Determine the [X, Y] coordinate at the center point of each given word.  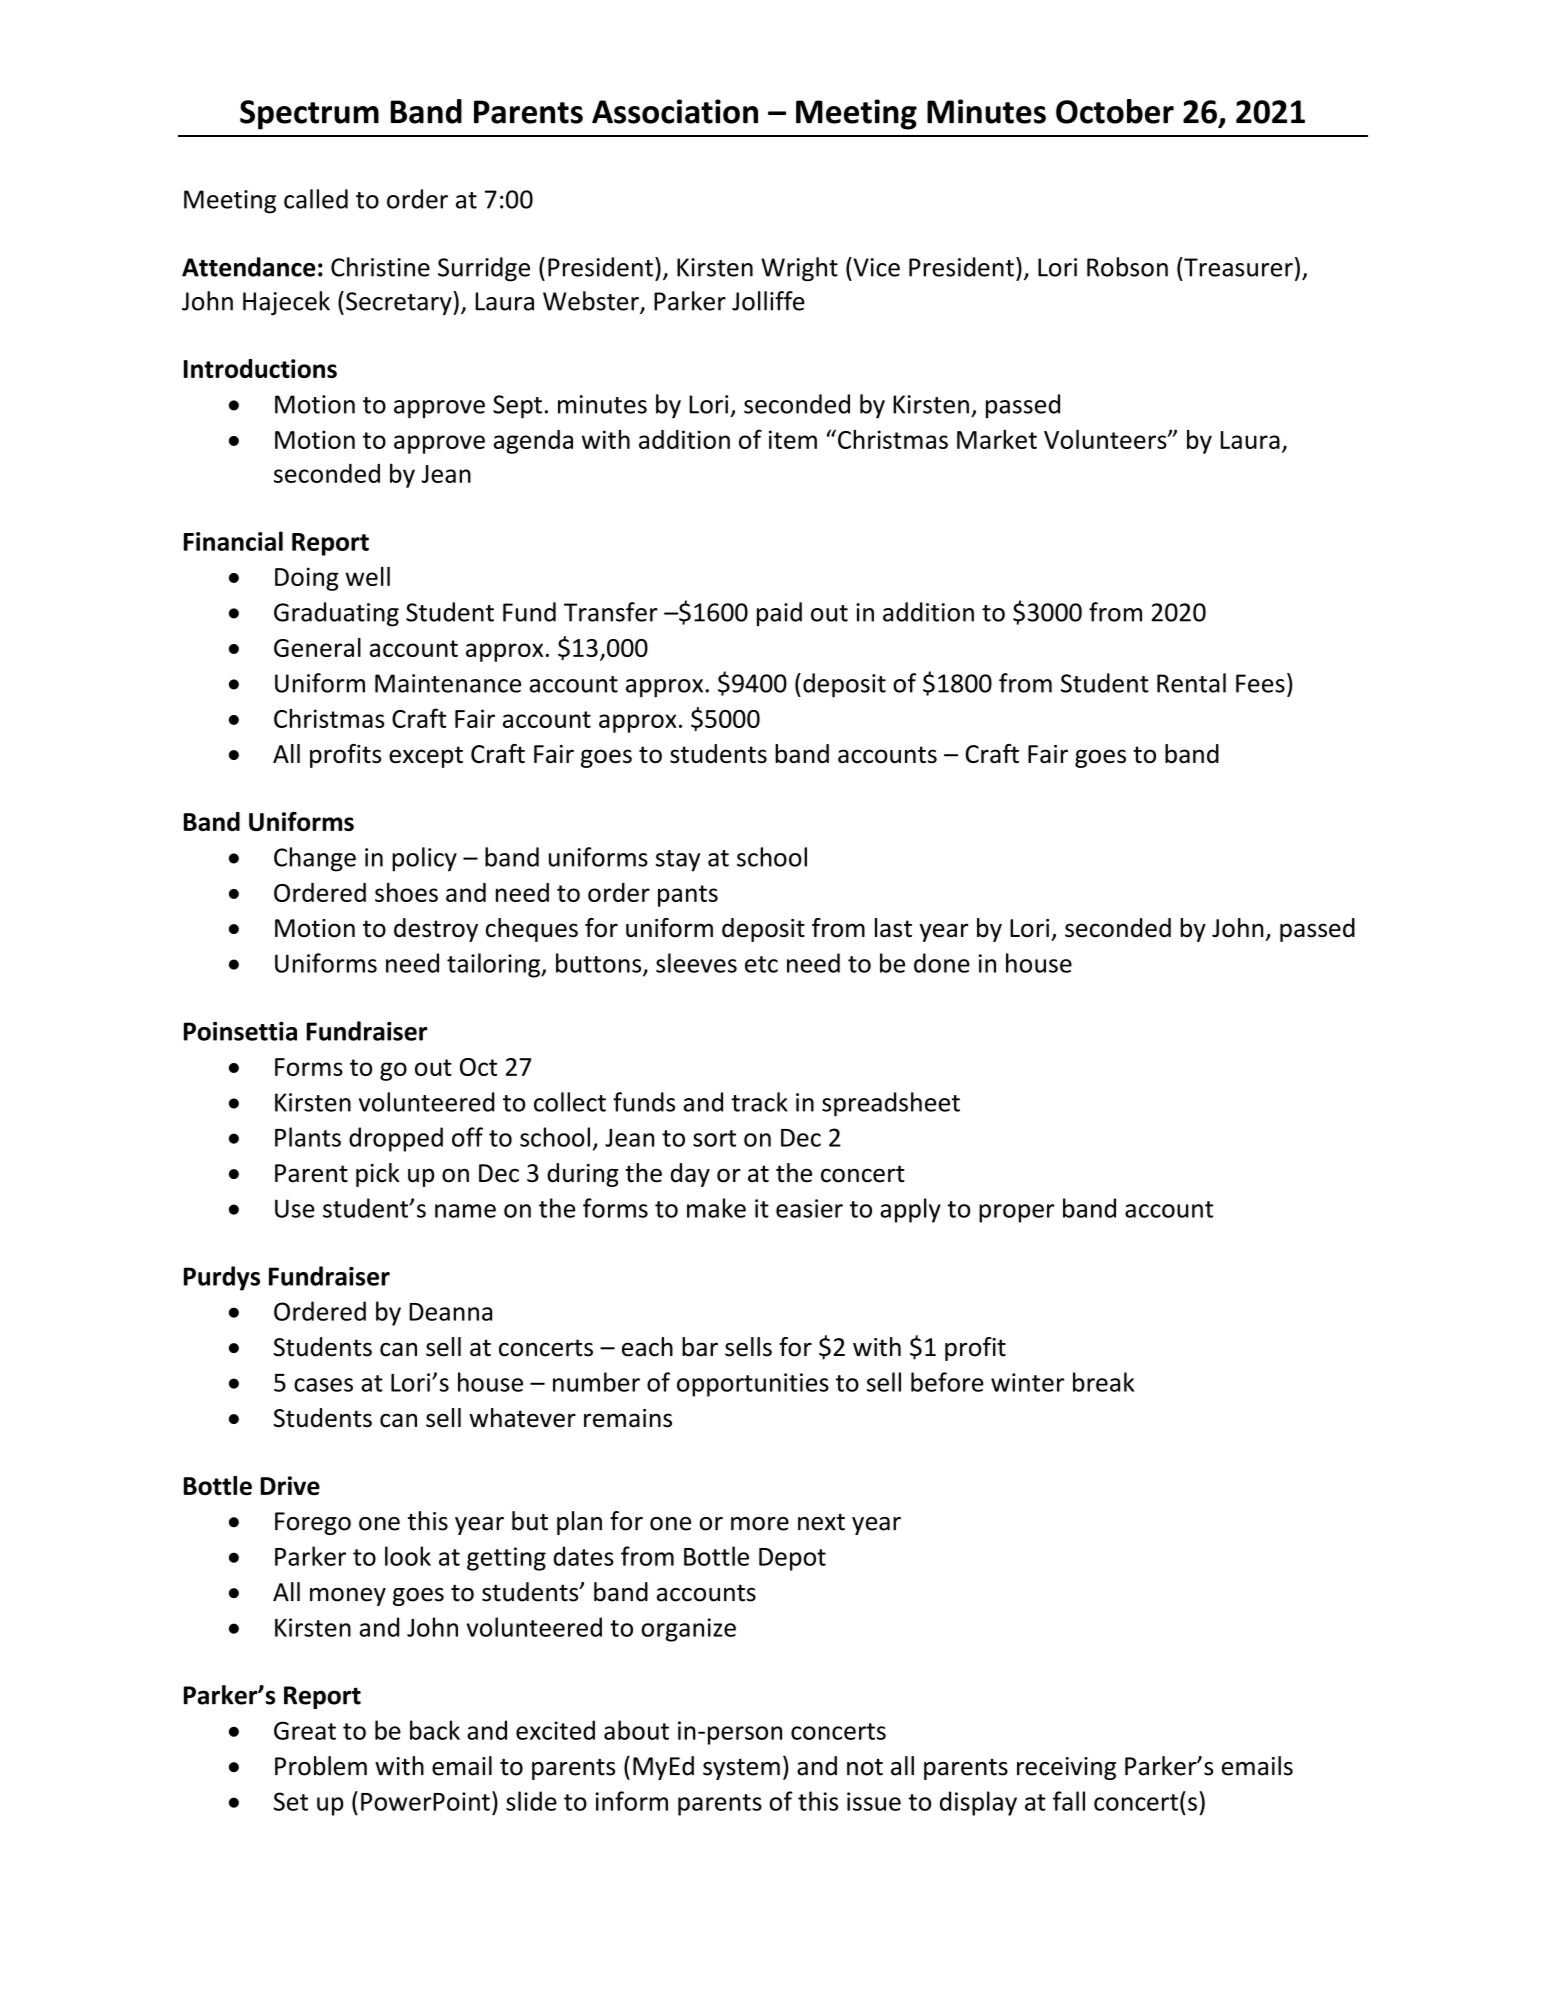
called [316, 199]
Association [675, 111]
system [741, 1769]
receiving [1066, 1768]
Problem [321, 1766]
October [1115, 111]
